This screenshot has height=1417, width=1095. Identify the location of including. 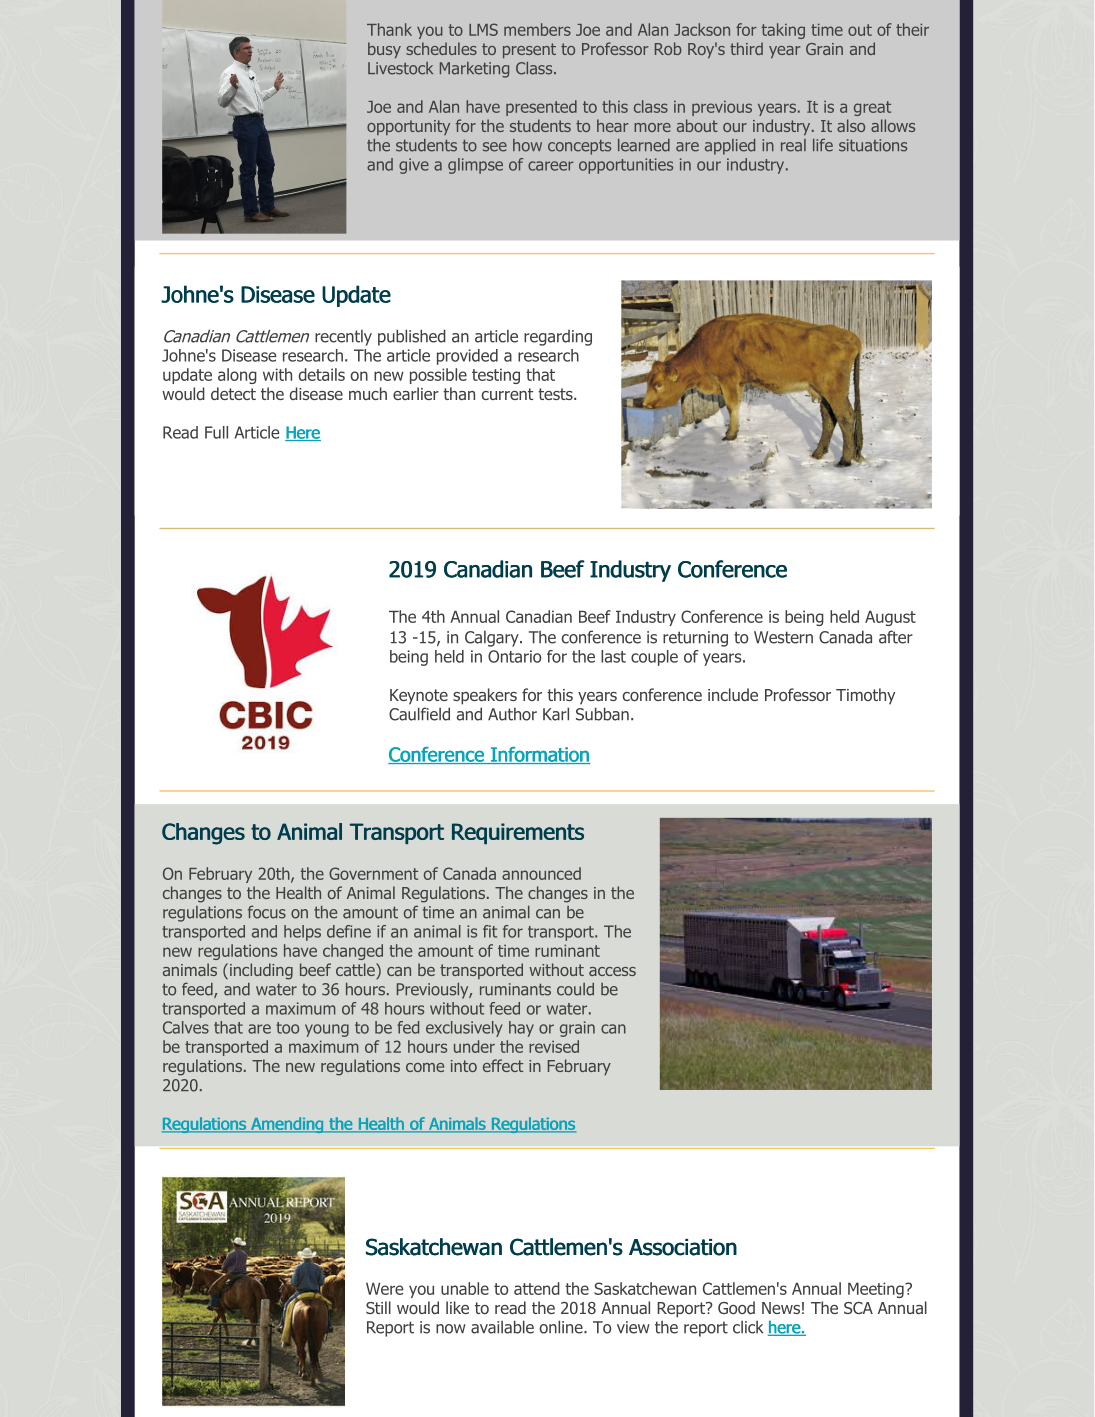
(260, 971).
